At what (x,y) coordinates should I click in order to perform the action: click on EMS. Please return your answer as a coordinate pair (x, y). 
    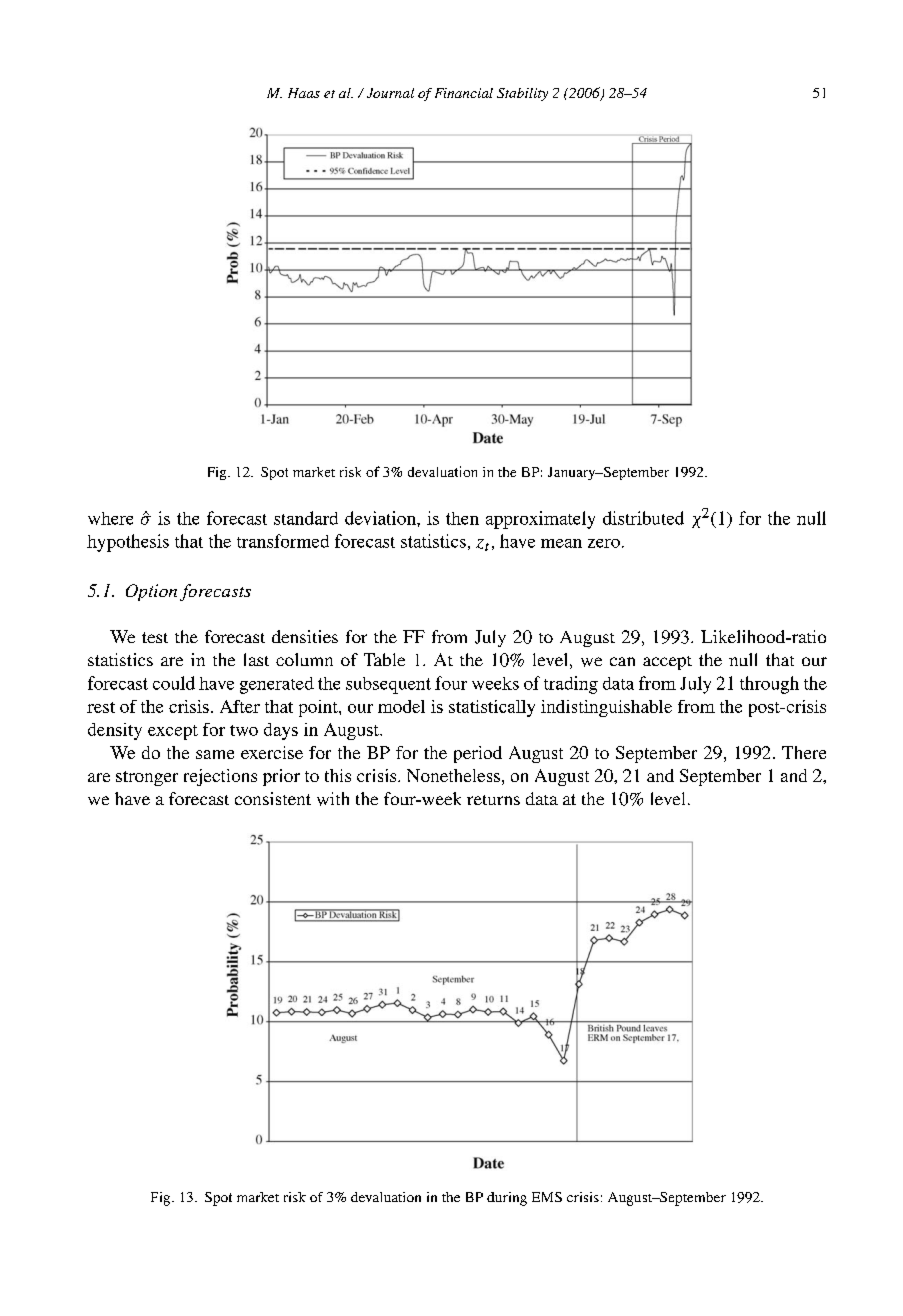
    Looking at the image, I should click on (547, 1197).
